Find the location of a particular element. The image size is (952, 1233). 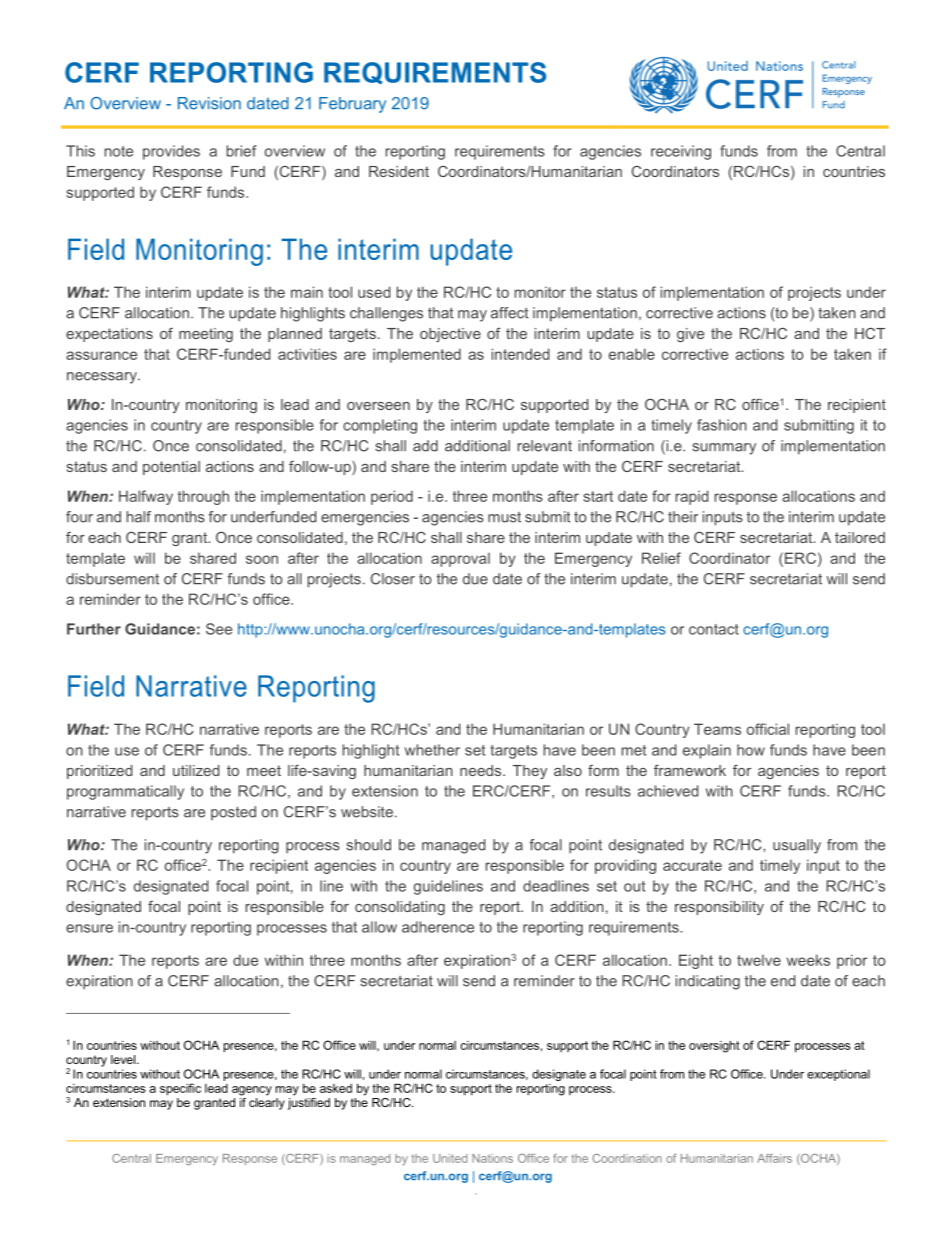

whether is located at coordinates (432, 750).
